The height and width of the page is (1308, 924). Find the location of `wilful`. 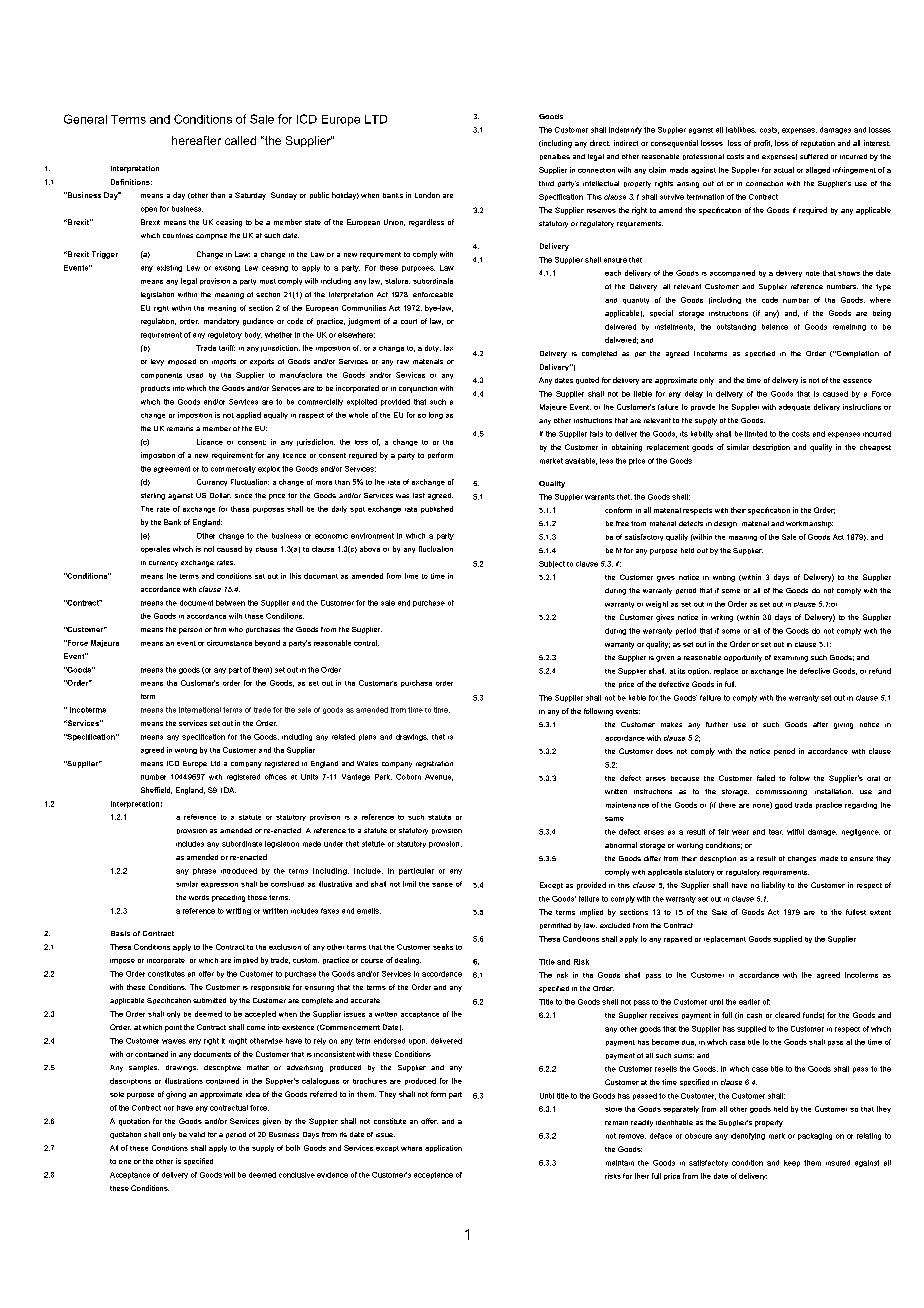

wilful is located at coordinates (795, 832).
